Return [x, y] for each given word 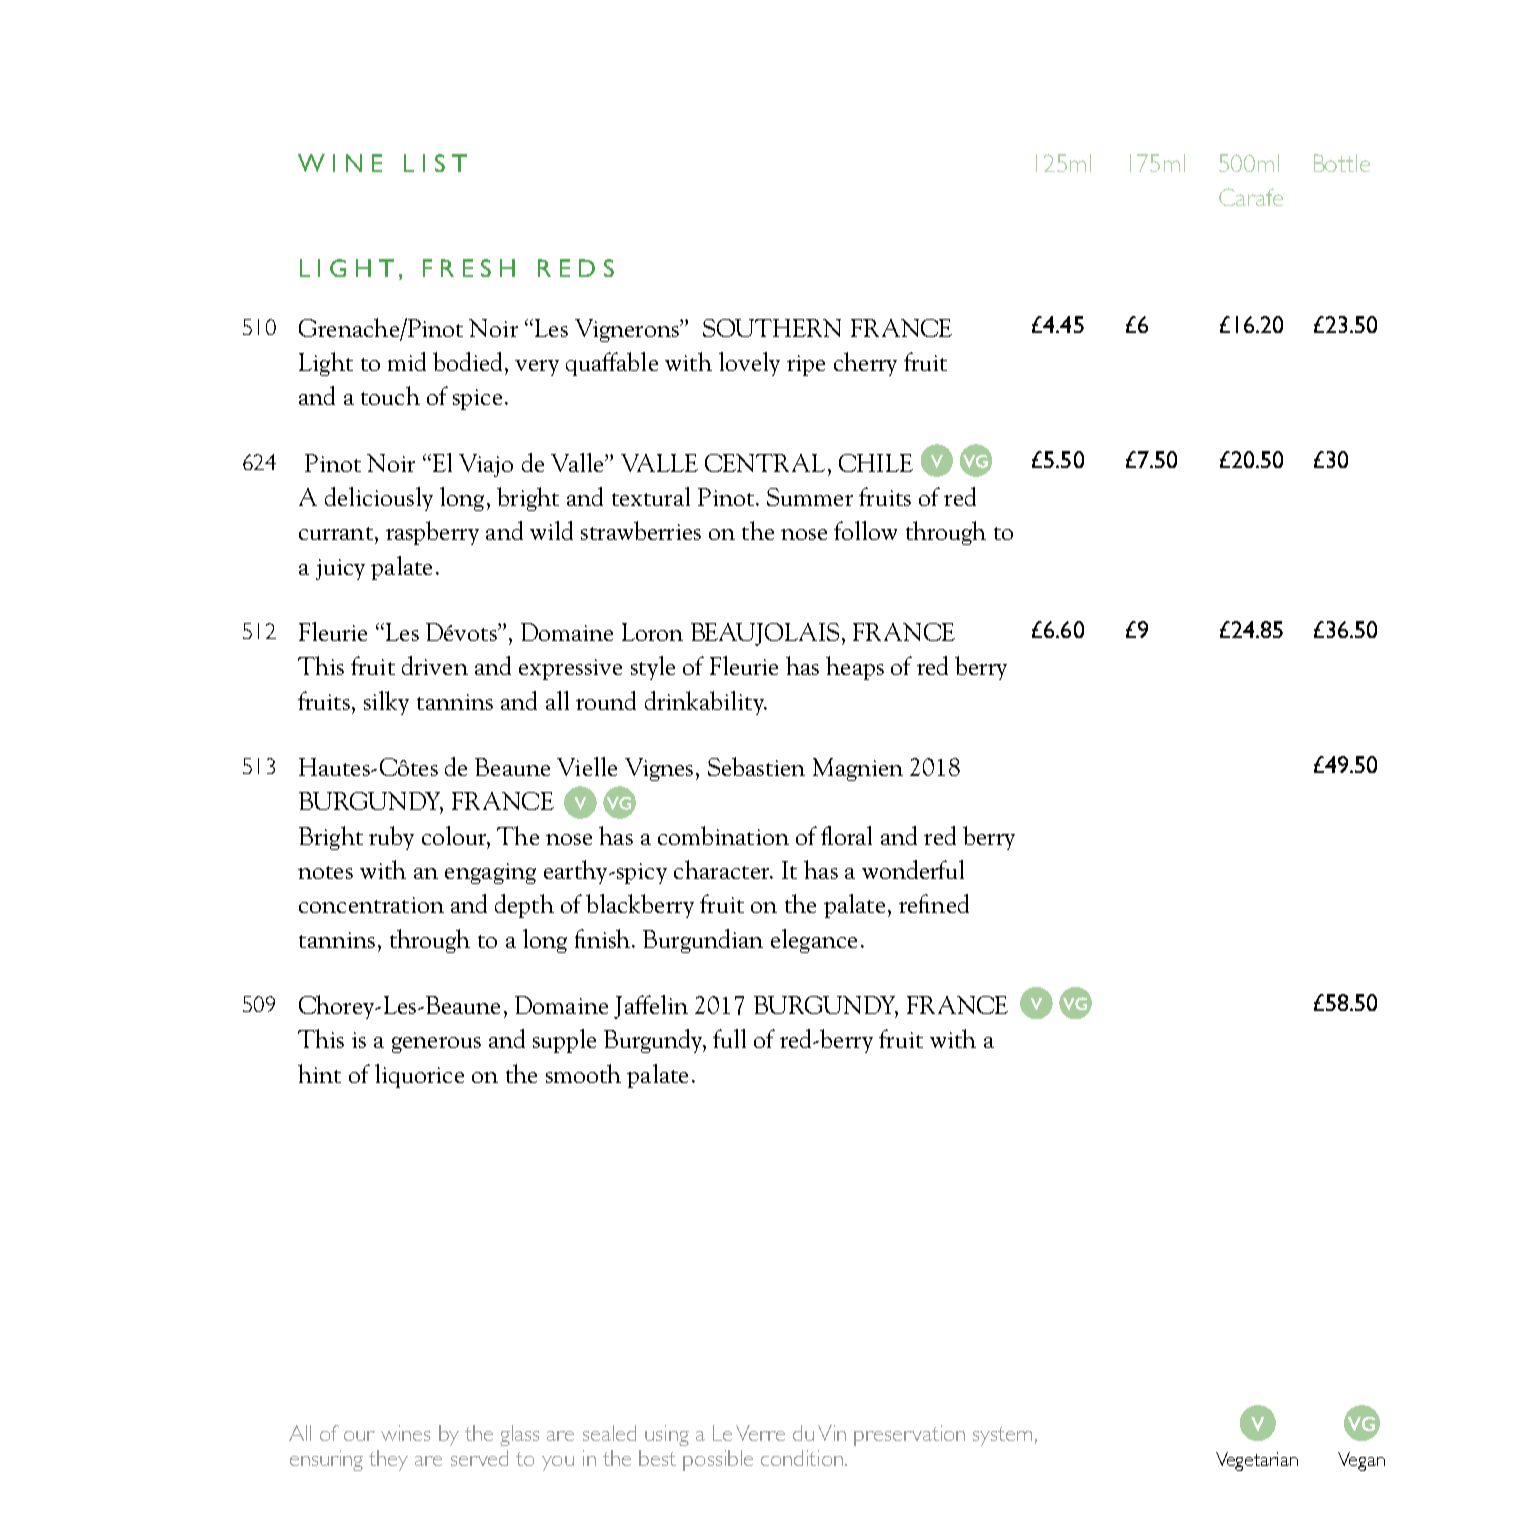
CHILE [876, 463]
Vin [832, 1433]
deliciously [379, 499]
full [729, 1038]
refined [934, 903]
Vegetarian [1257, 1461]
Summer [810, 497]
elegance [814, 941]
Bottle [1342, 163]
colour [455, 835]
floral [846, 835]
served [479, 1458]
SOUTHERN [772, 328]
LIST [435, 163]
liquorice [419, 1076]
